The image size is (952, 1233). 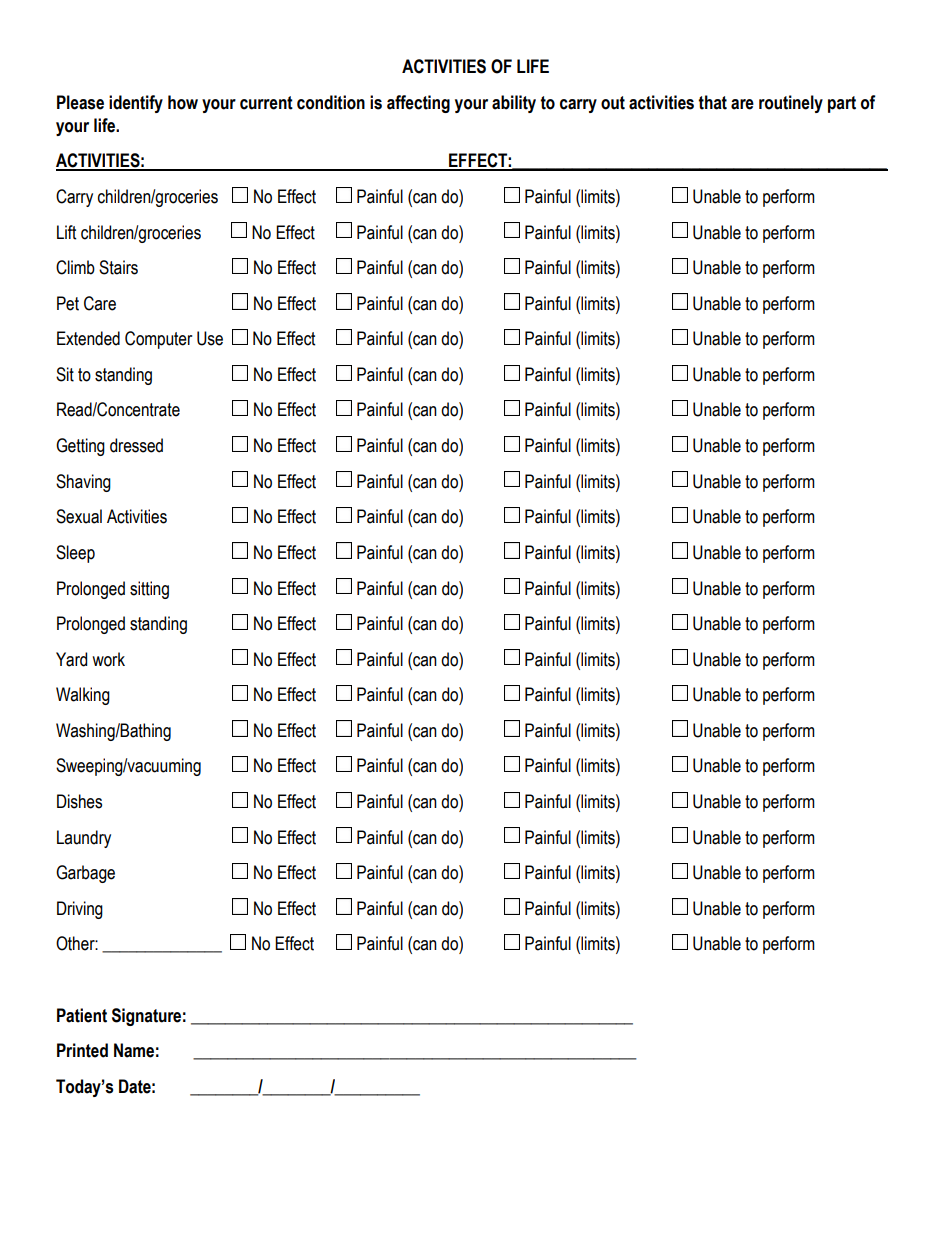 What do you see at coordinates (82, 1015) in the document?
I see `Patient` at bounding box center [82, 1015].
